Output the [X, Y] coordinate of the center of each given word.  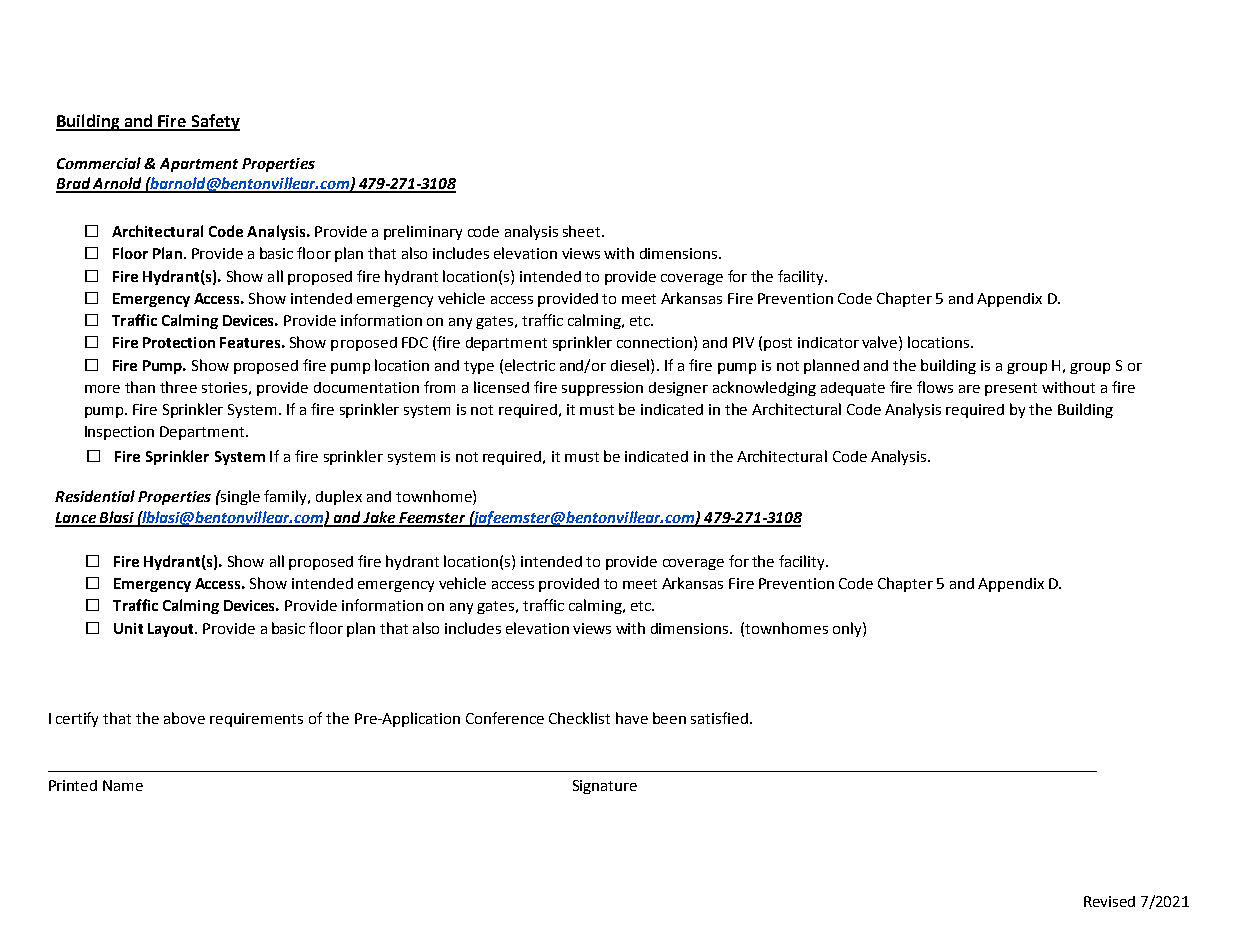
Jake [379, 518]
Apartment [199, 165]
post [778, 344]
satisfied [721, 718]
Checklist [579, 718]
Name [123, 785]
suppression [602, 389]
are [969, 389]
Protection [179, 342]
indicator [828, 342]
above [184, 718]
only [848, 629]
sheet [583, 231]
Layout [172, 630]
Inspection [119, 433]
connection [654, 342]
